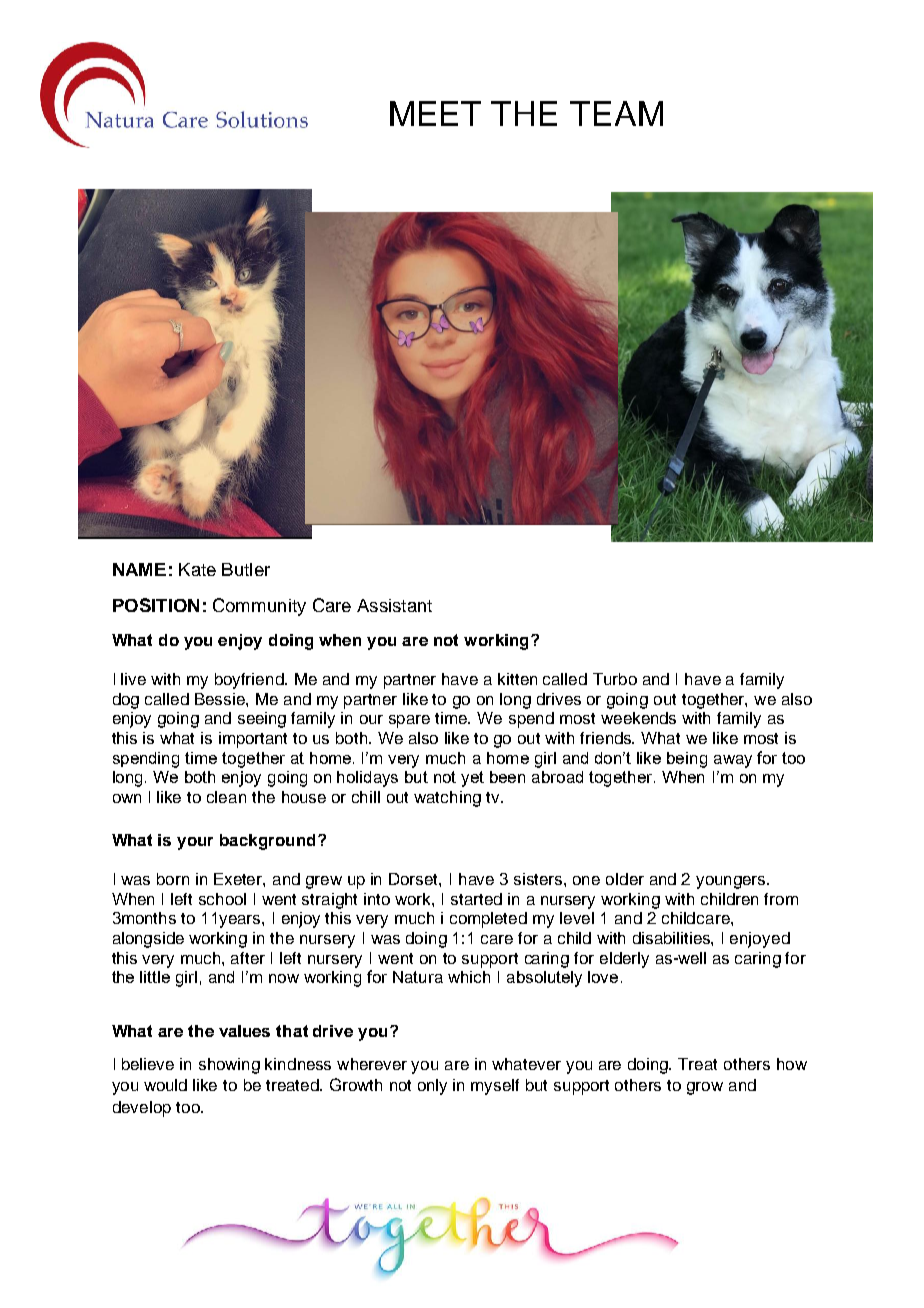  I want to click on MEET, so click(435, 113).
